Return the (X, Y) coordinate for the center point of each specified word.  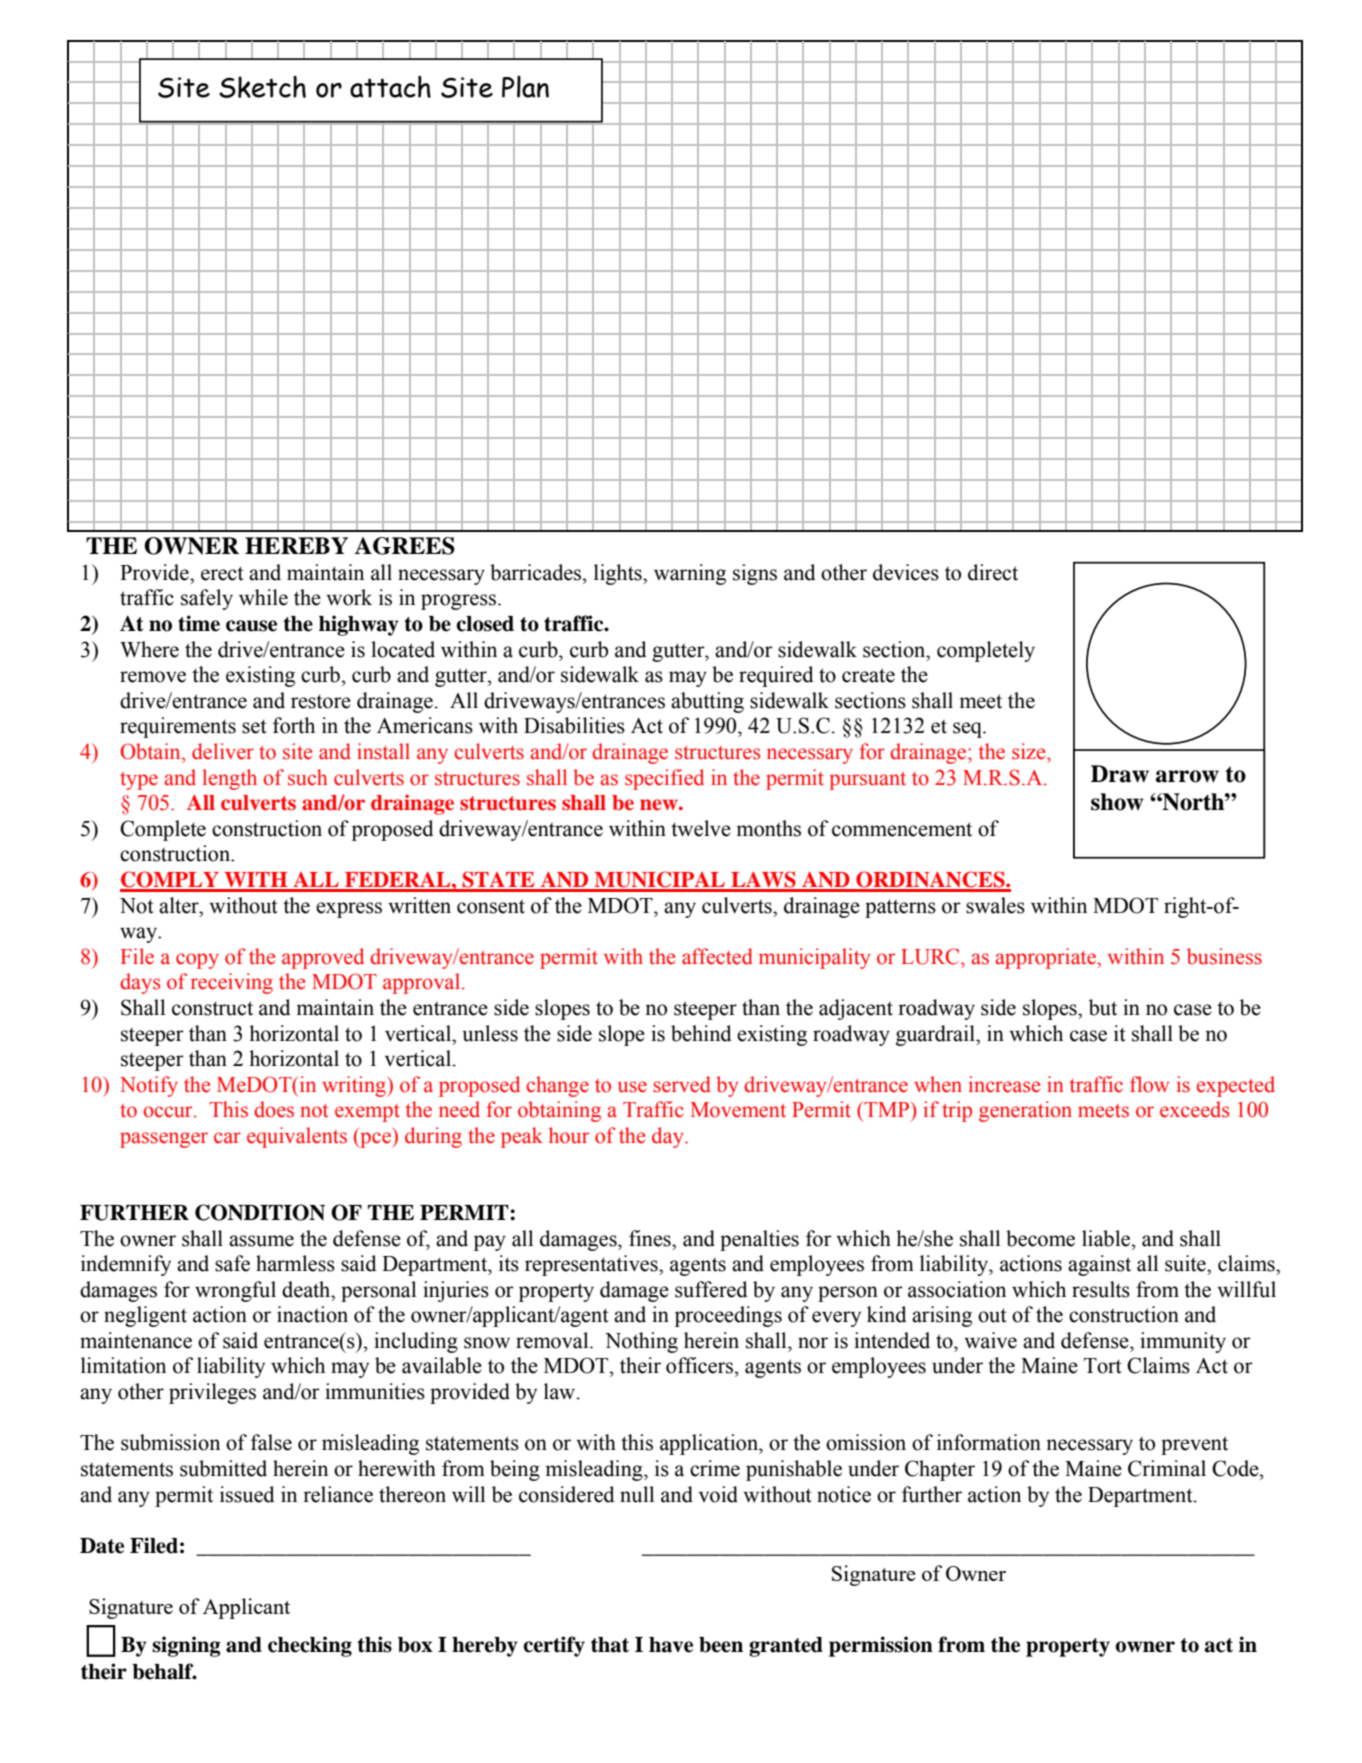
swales (995, 905)
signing (186, 1646)
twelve (701, 828)
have (671, 1645)
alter (180, 905)
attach (390, 86)
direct (993, 572)
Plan (525, 87)
